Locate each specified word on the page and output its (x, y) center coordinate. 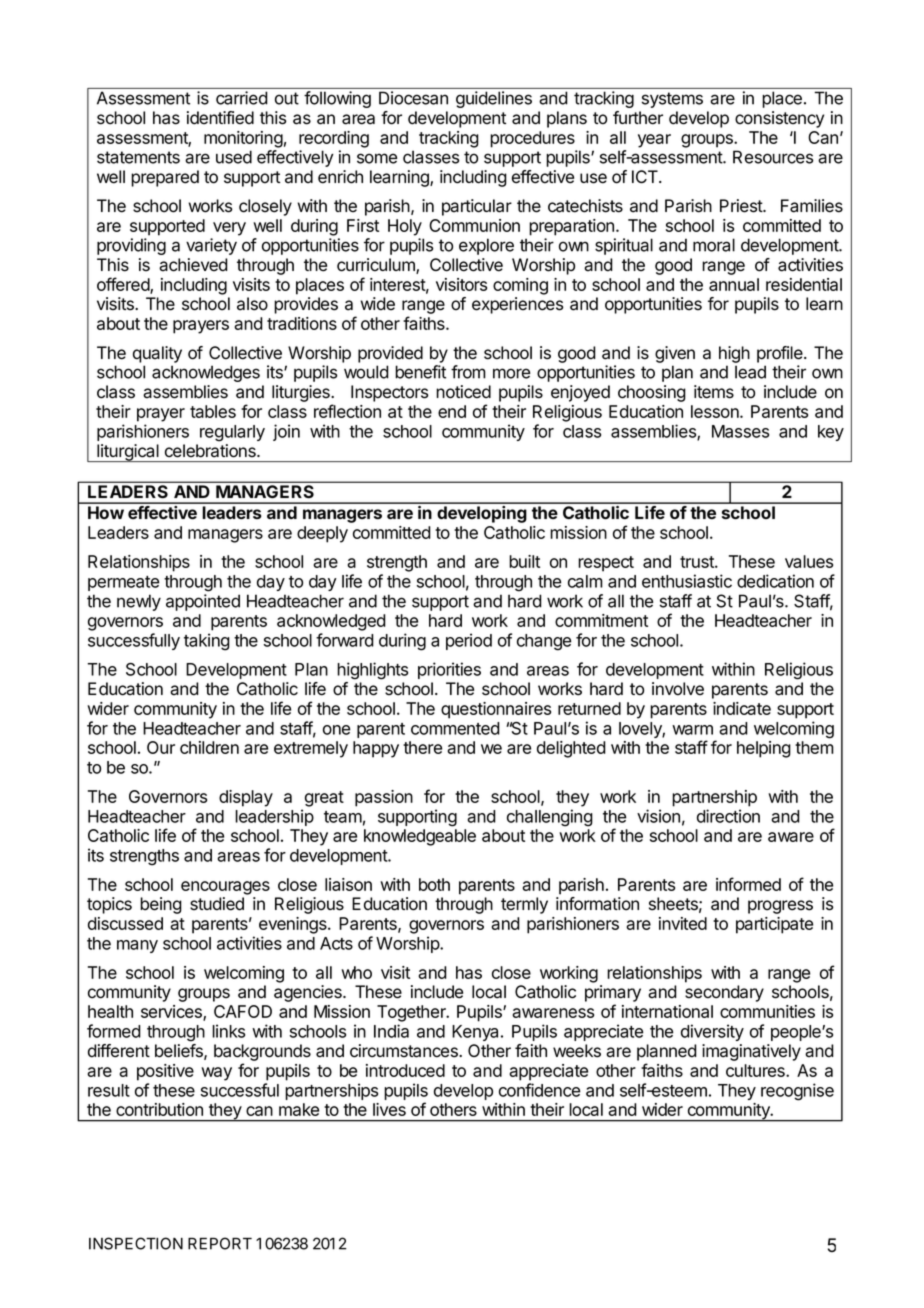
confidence (539, 1090)
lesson (716, 411)
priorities (449, 670)
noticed (463, 392)
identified (220, 118)
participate (774, 925)
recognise (797, 1092)
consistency (779, 119)
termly (524, 905)
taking (207, 642)
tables (213, 411)
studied (217, 904)
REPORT (220, 1243)
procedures (532, 139)
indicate (742, 708)
